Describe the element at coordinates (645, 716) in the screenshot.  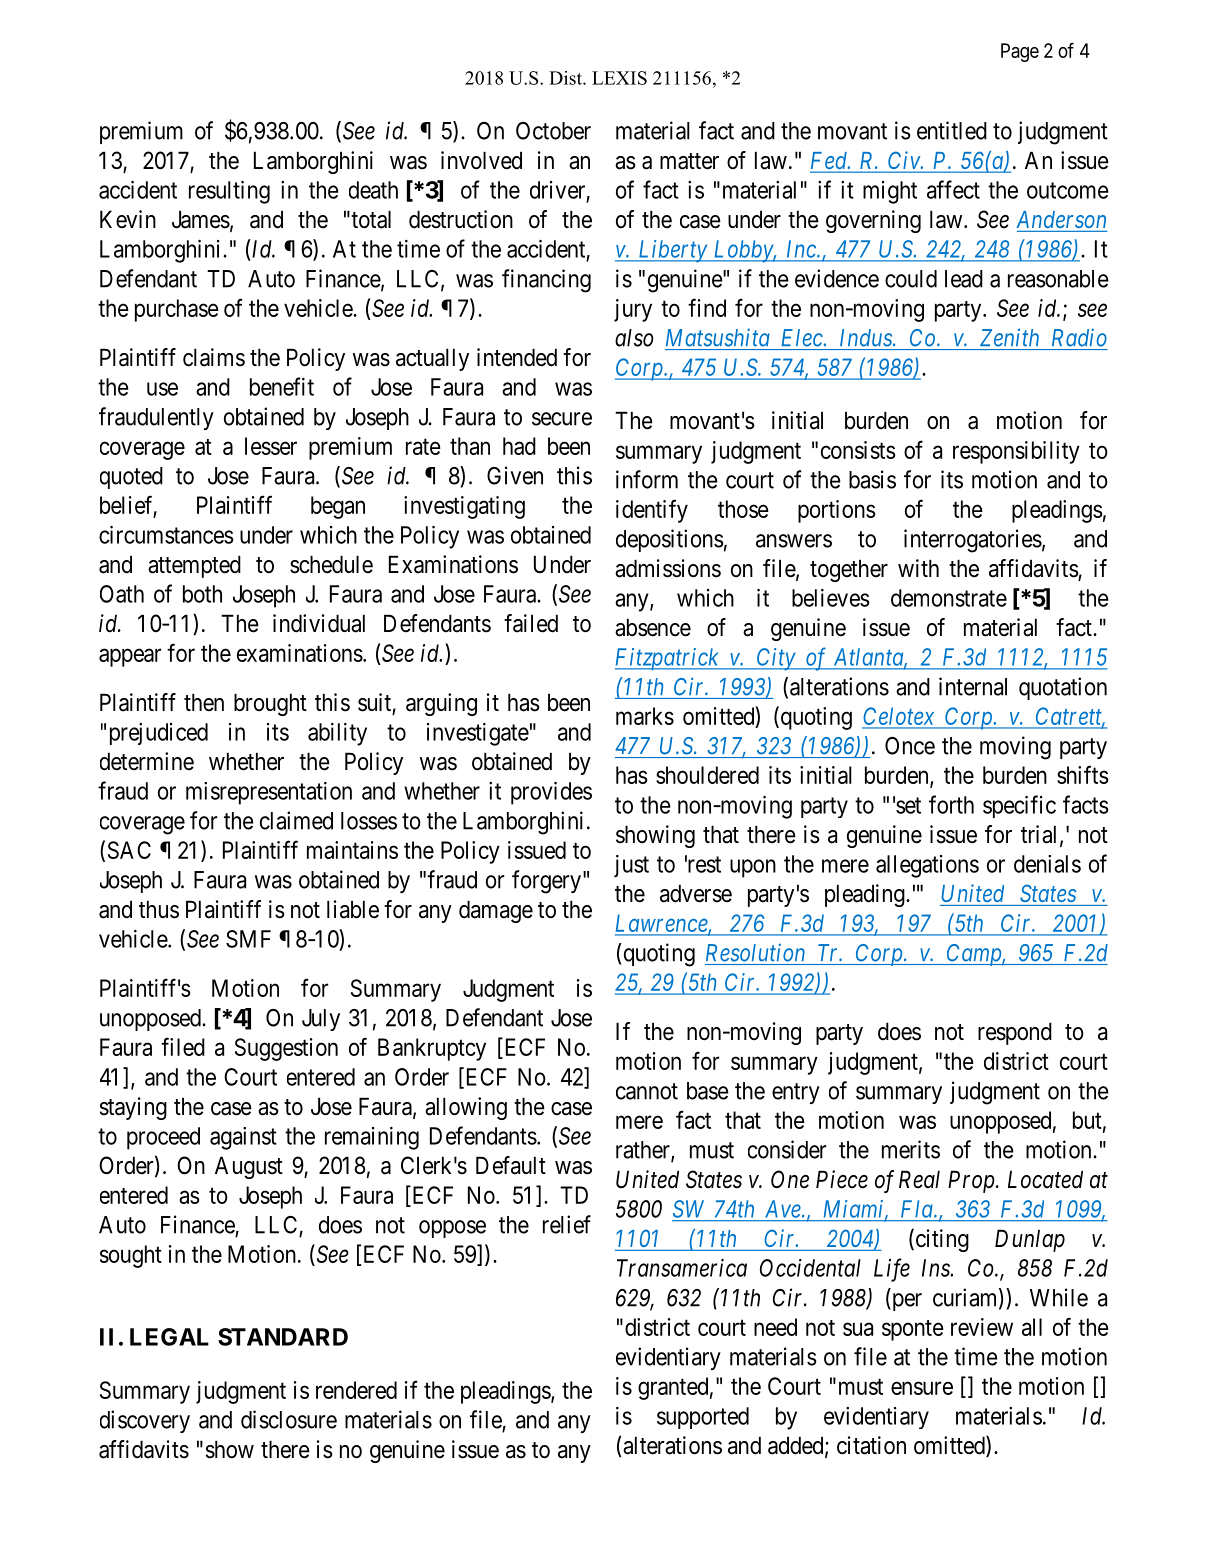
I see `marks` at that location.
